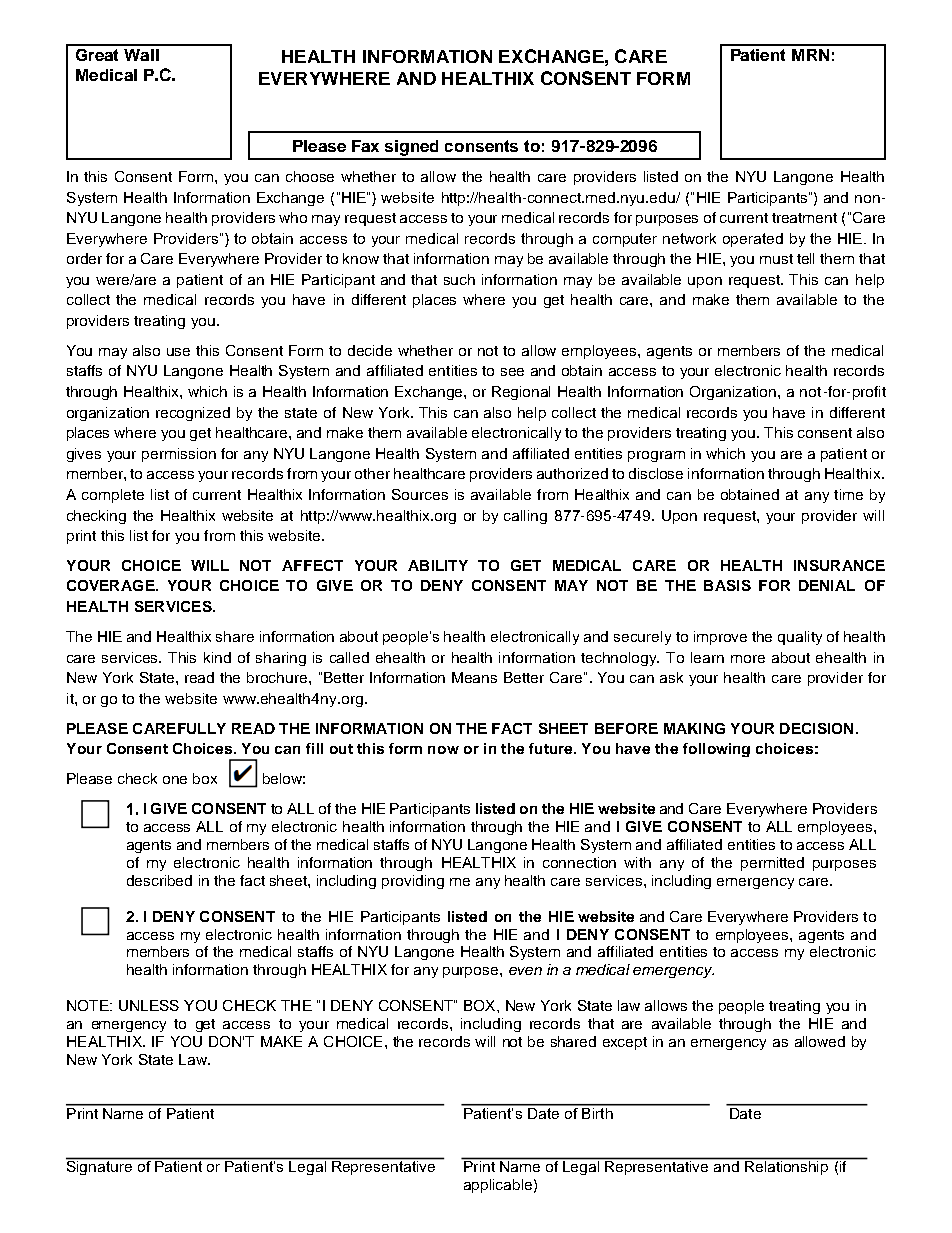 The image size is (952, 1233). What do you see at coordinates (716, 750) in the screenshot?
I see `following` at bounding box center [716, 750].
